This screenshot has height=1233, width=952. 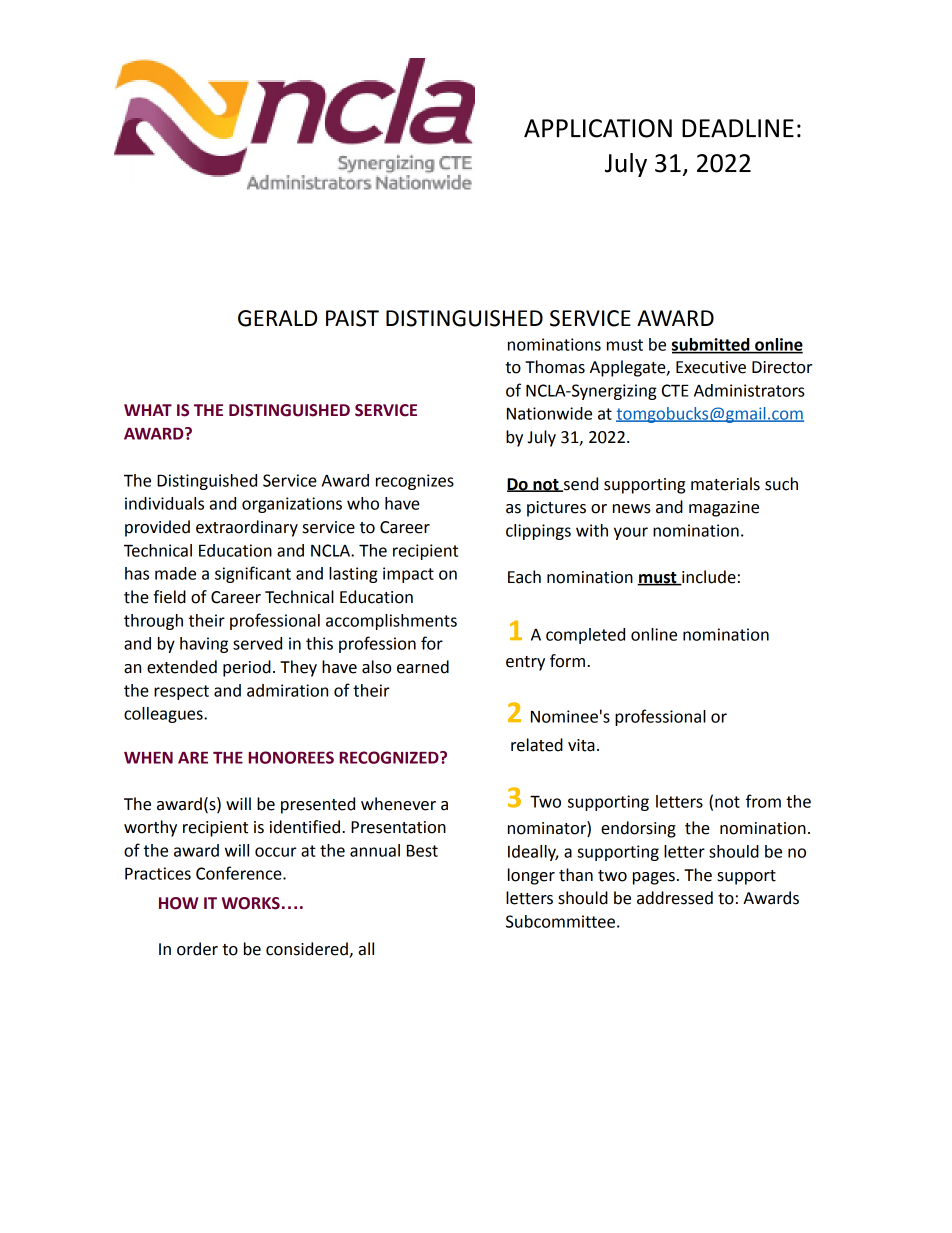 What do you see at coordinates (738, 128) in the screenshot?
I see `DEADLINE` at bounding box center [738, 128].
